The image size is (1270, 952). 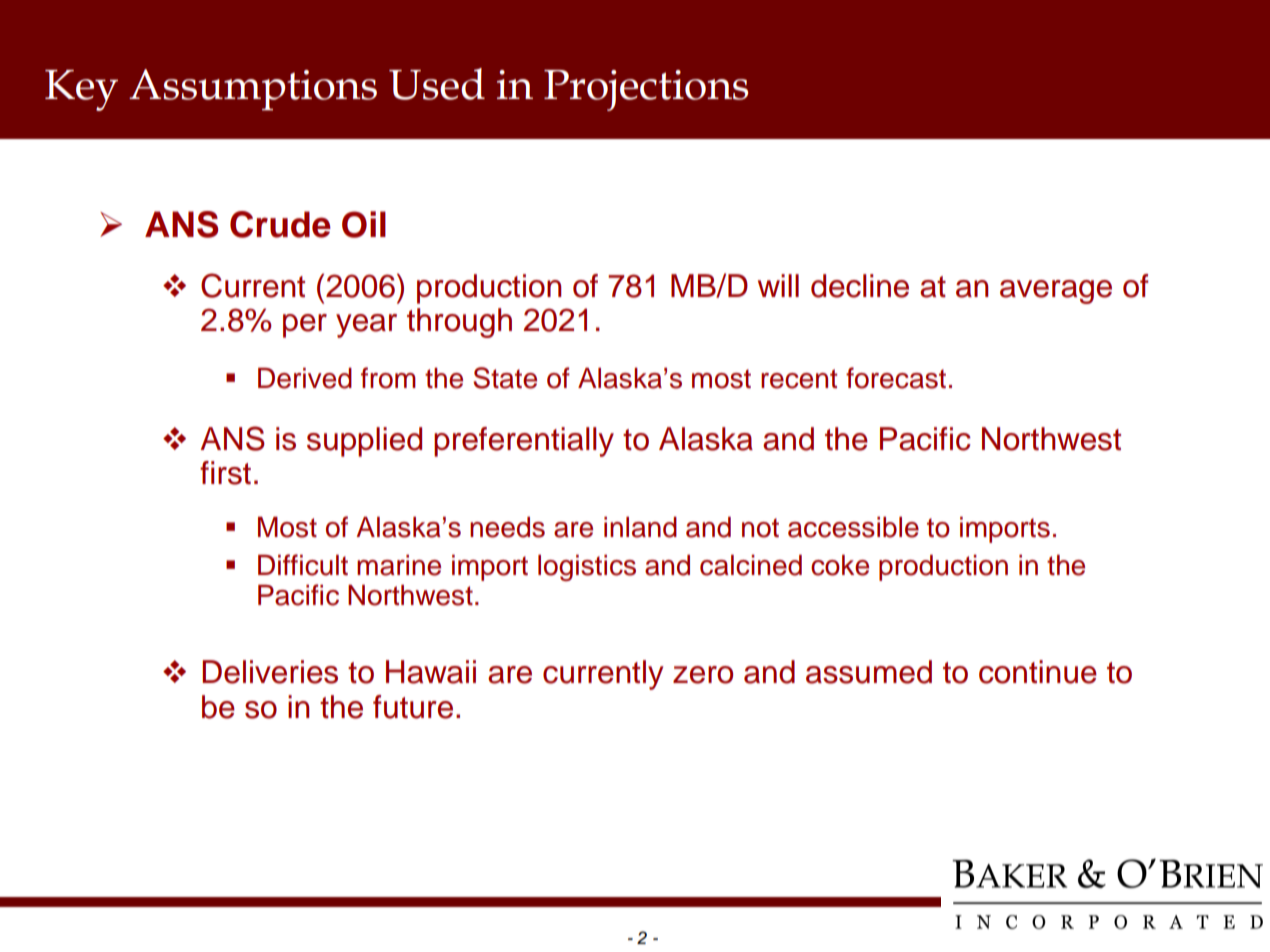 What do you see at coordinates (646, 90) in the screenshot?
I see `Projections` at bounding box center [646, 90].
